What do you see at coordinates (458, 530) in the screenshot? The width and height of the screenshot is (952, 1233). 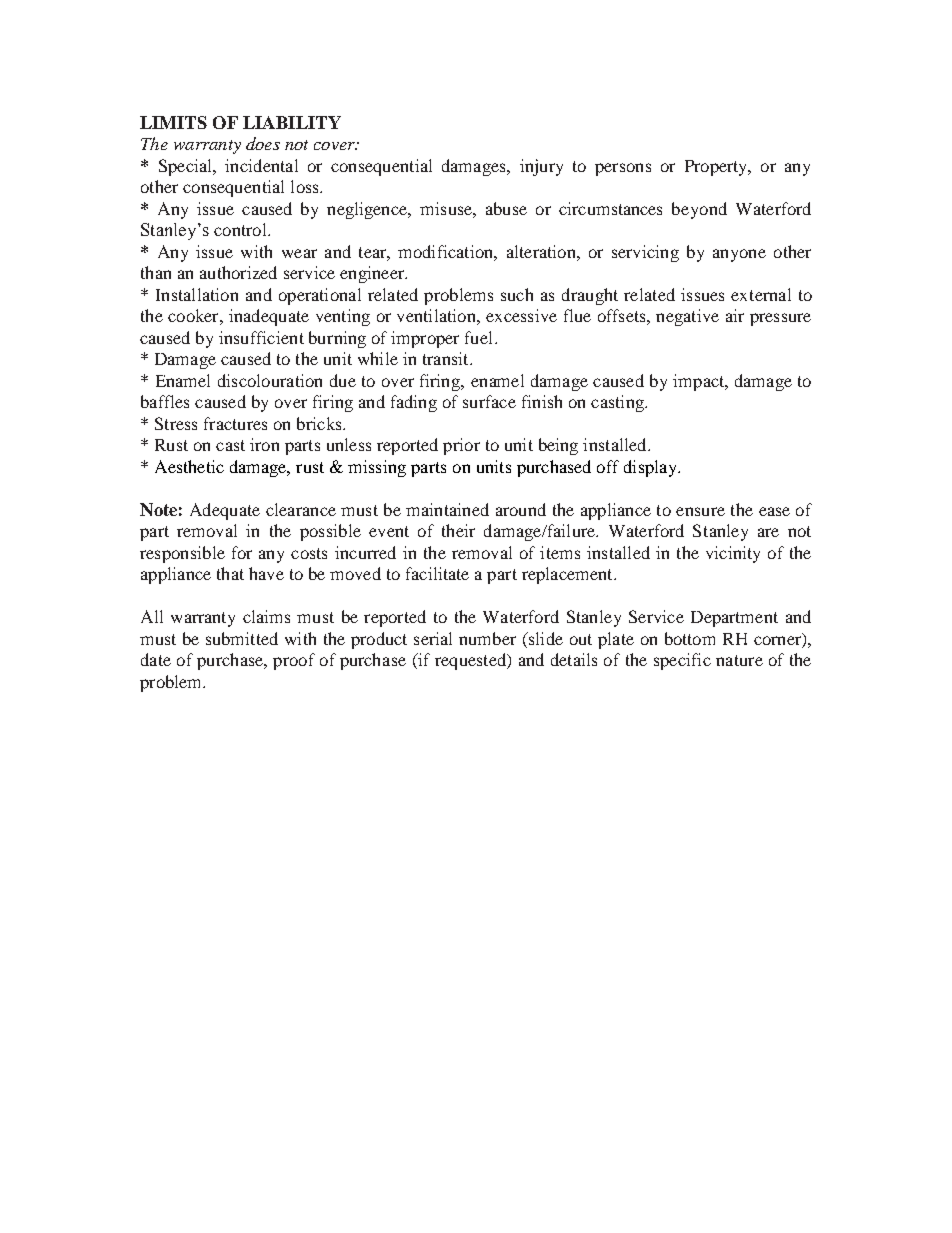 I see `their` at bounding box center [458, 530].
